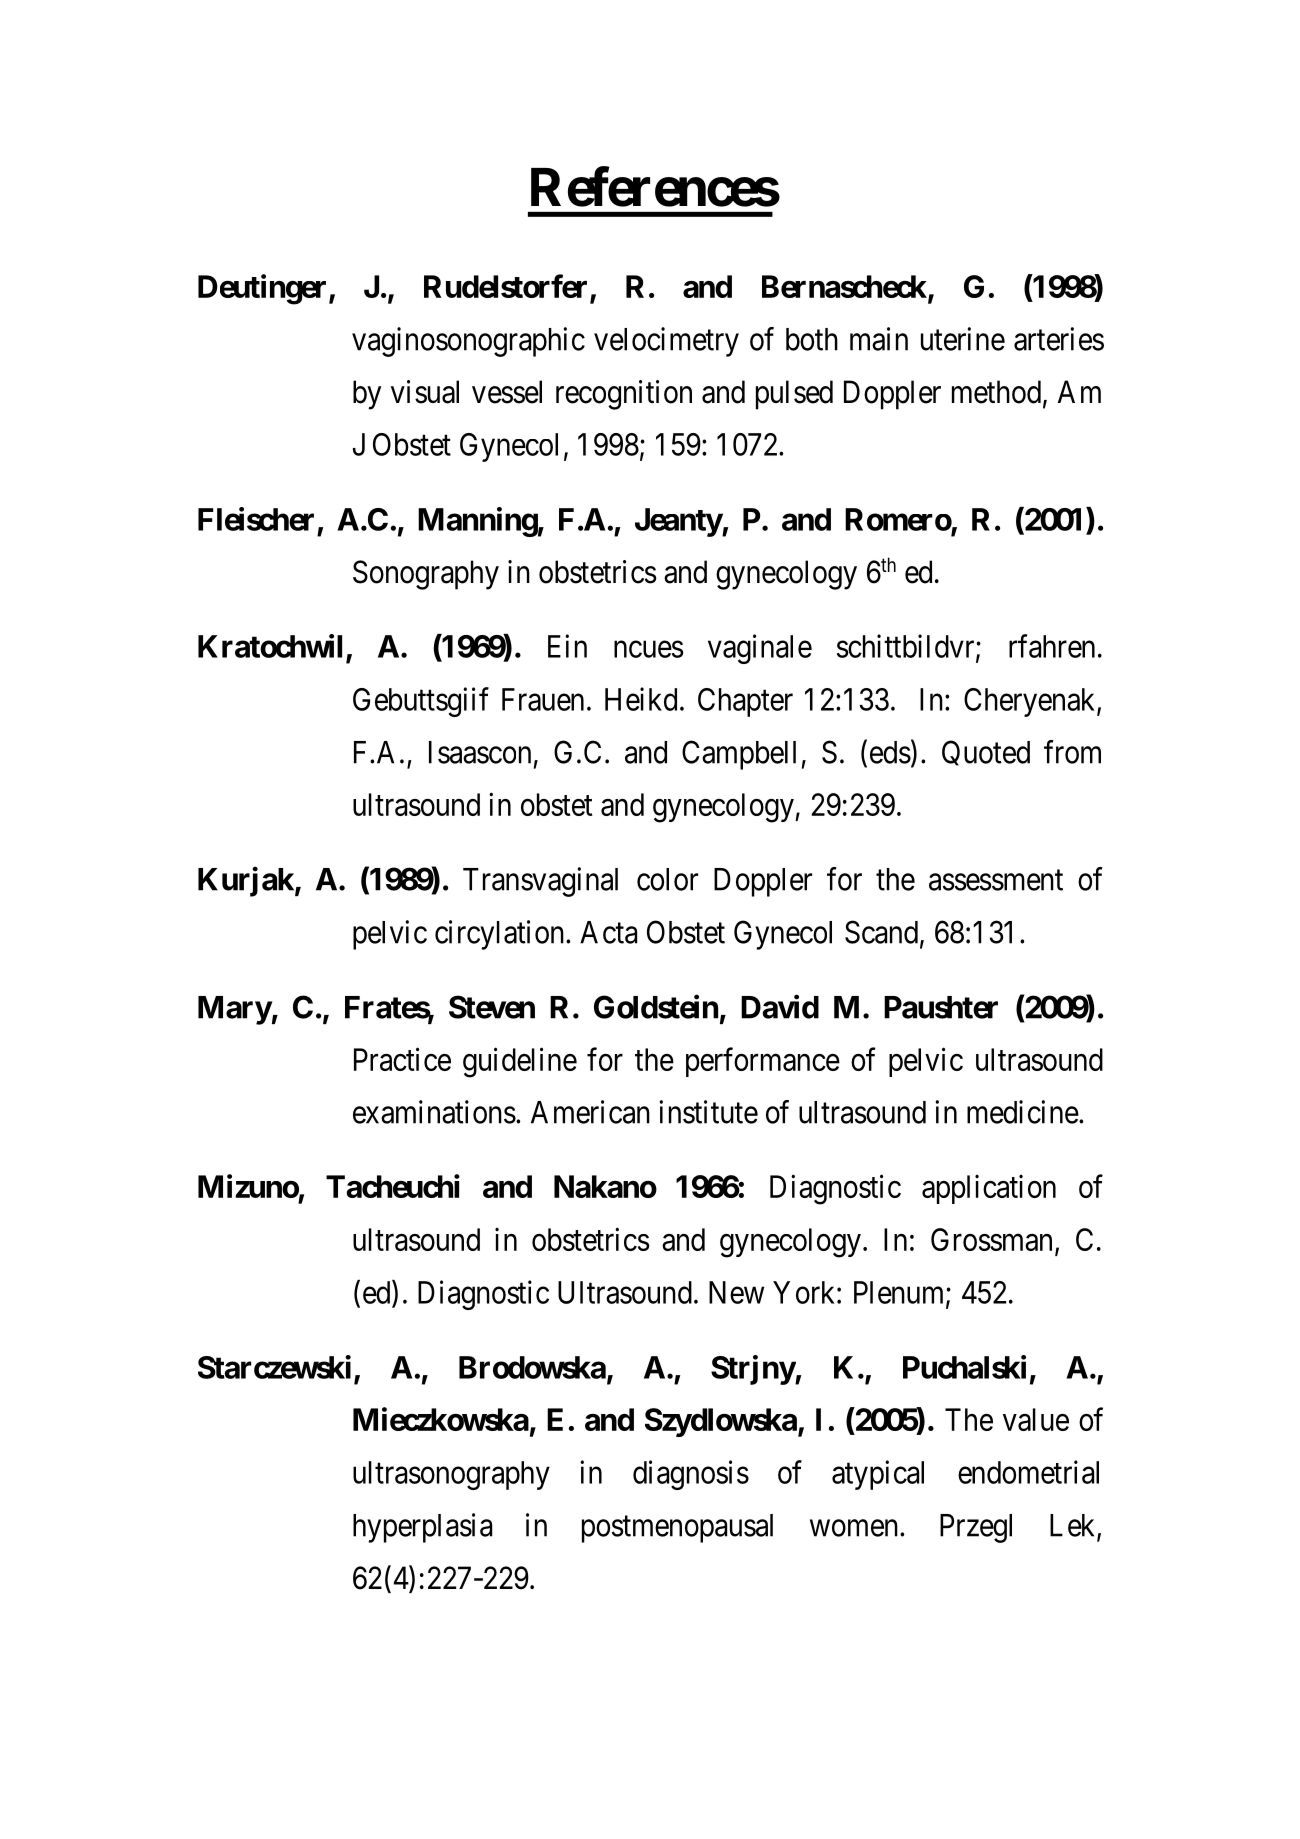 Image resolution: width=1300 pixels, height=1839 pixels. I want to click on visual, so click(425, 392).
